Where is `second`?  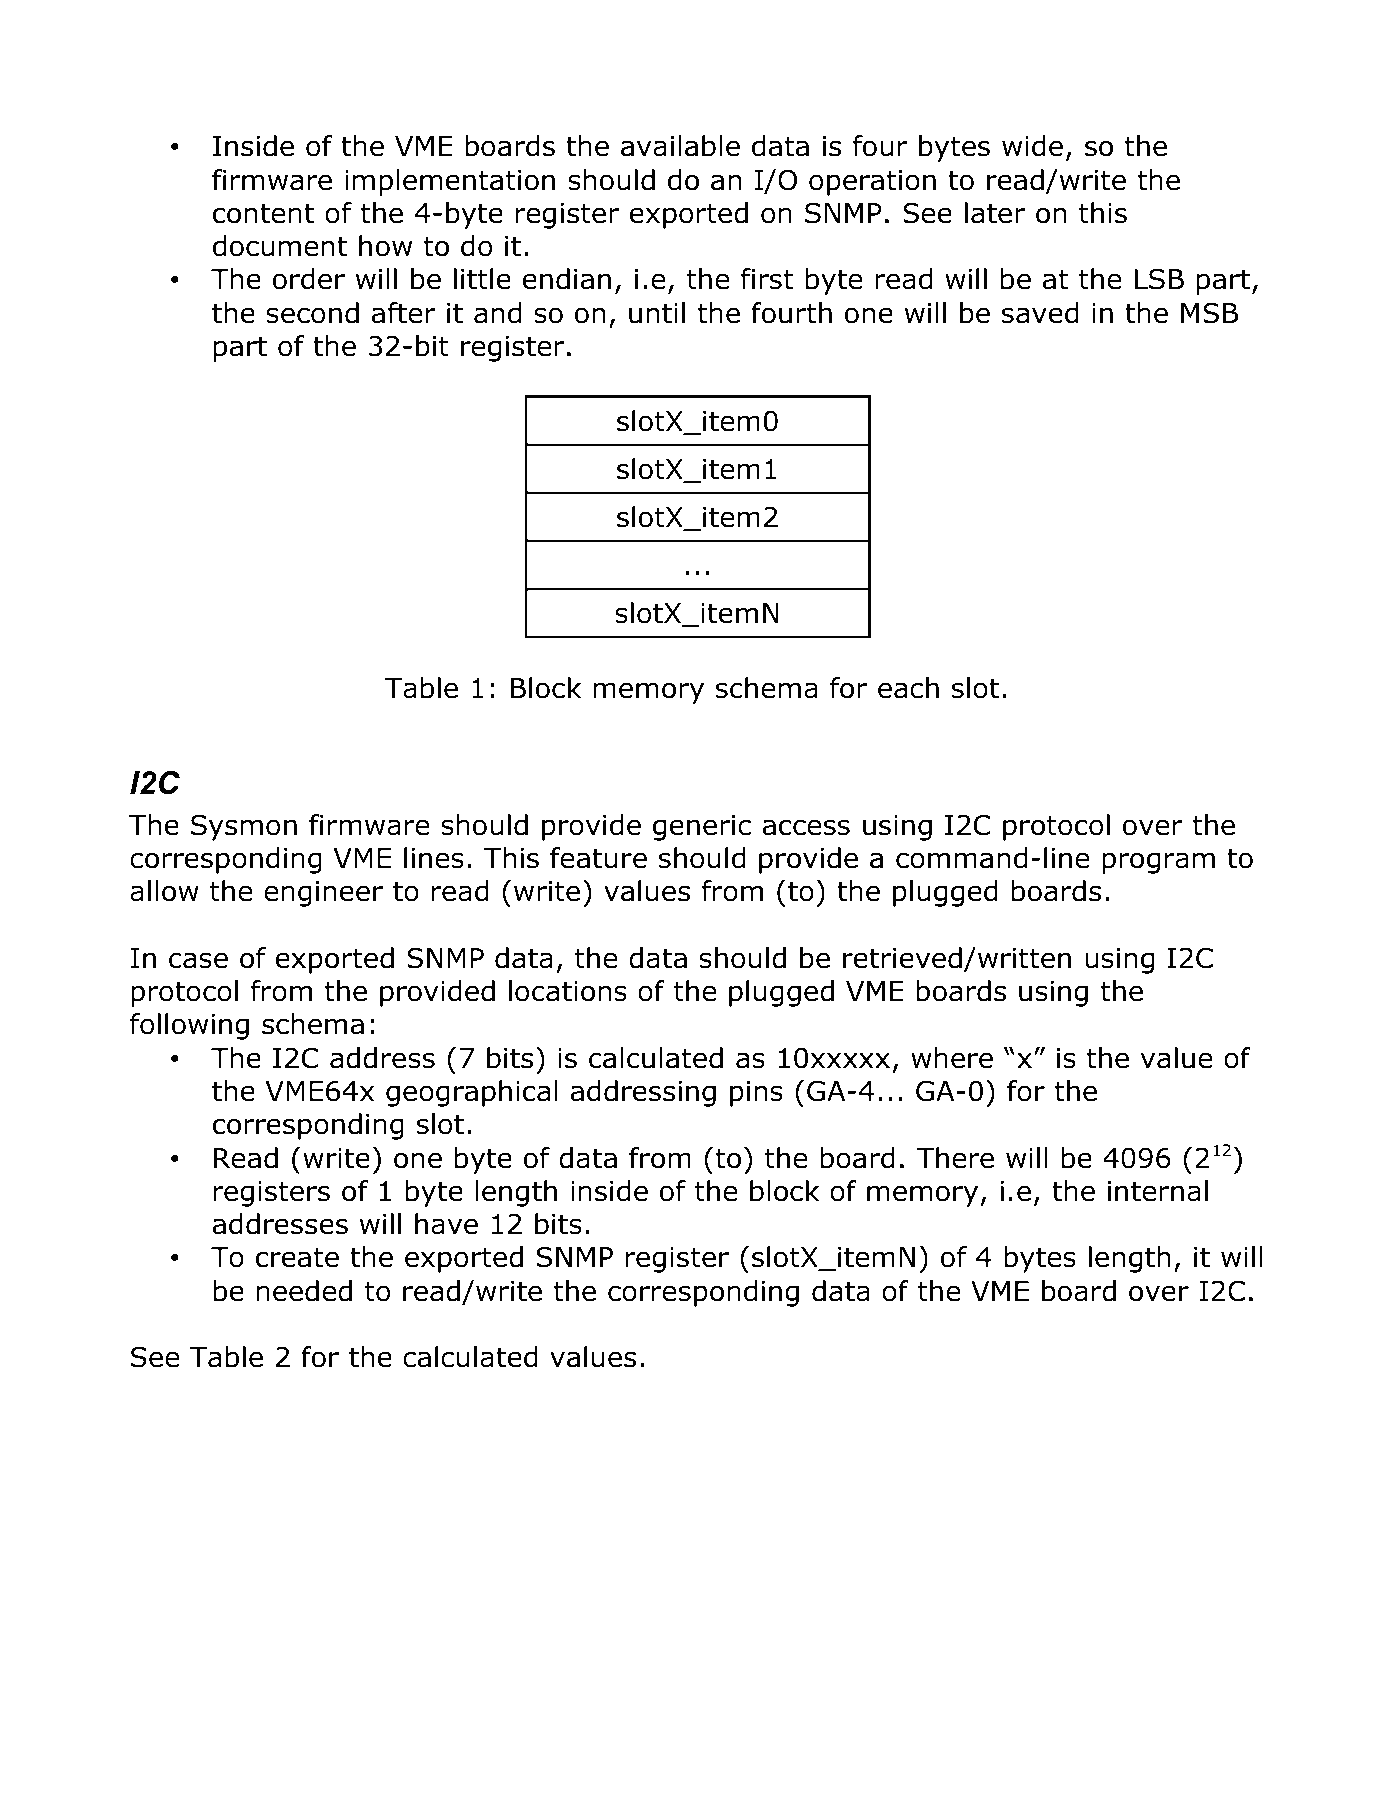 second is located at coordinates (312, 313).
